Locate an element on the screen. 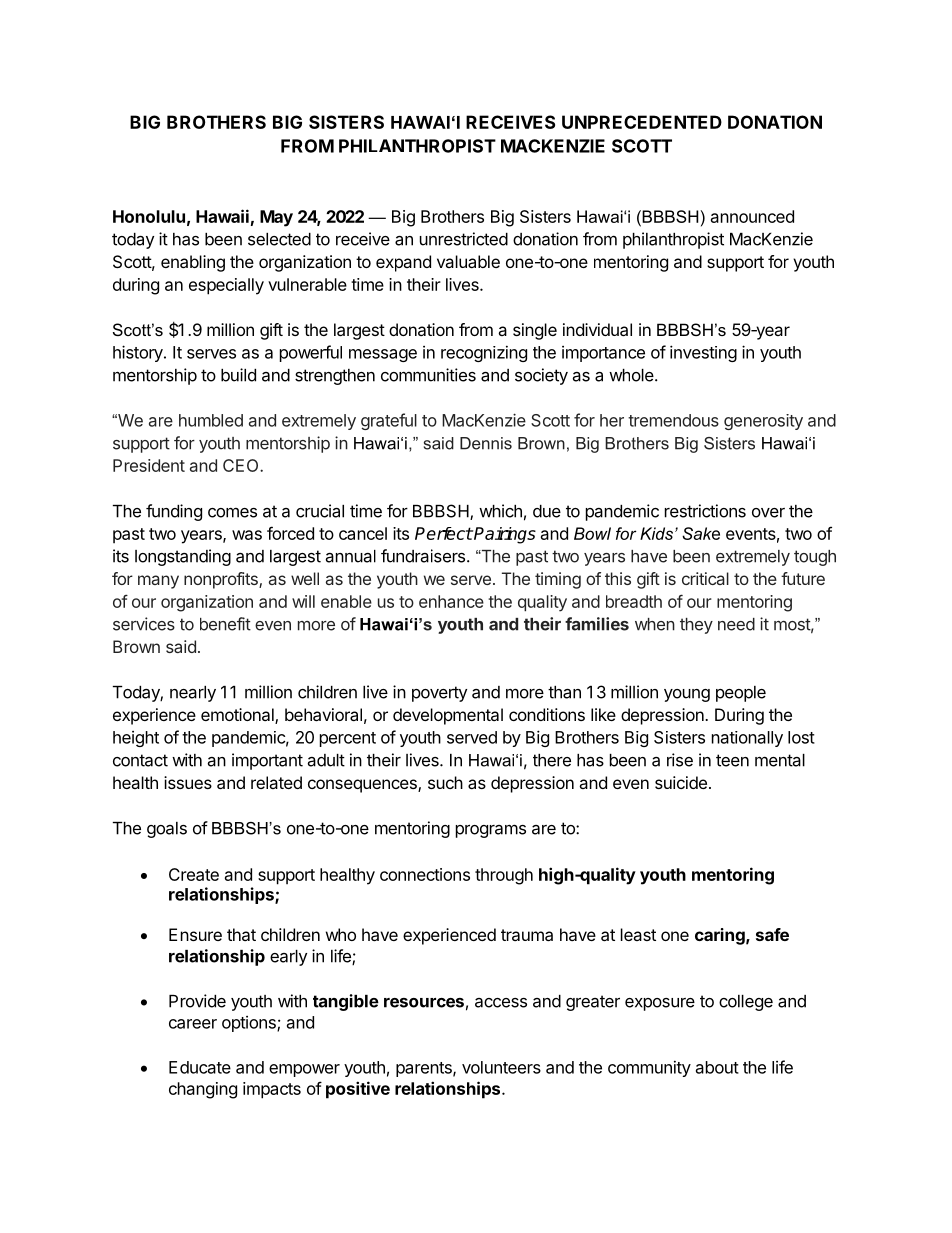 This screenshot has height=1233, width=952. which is located at coordinates (500, 511).
